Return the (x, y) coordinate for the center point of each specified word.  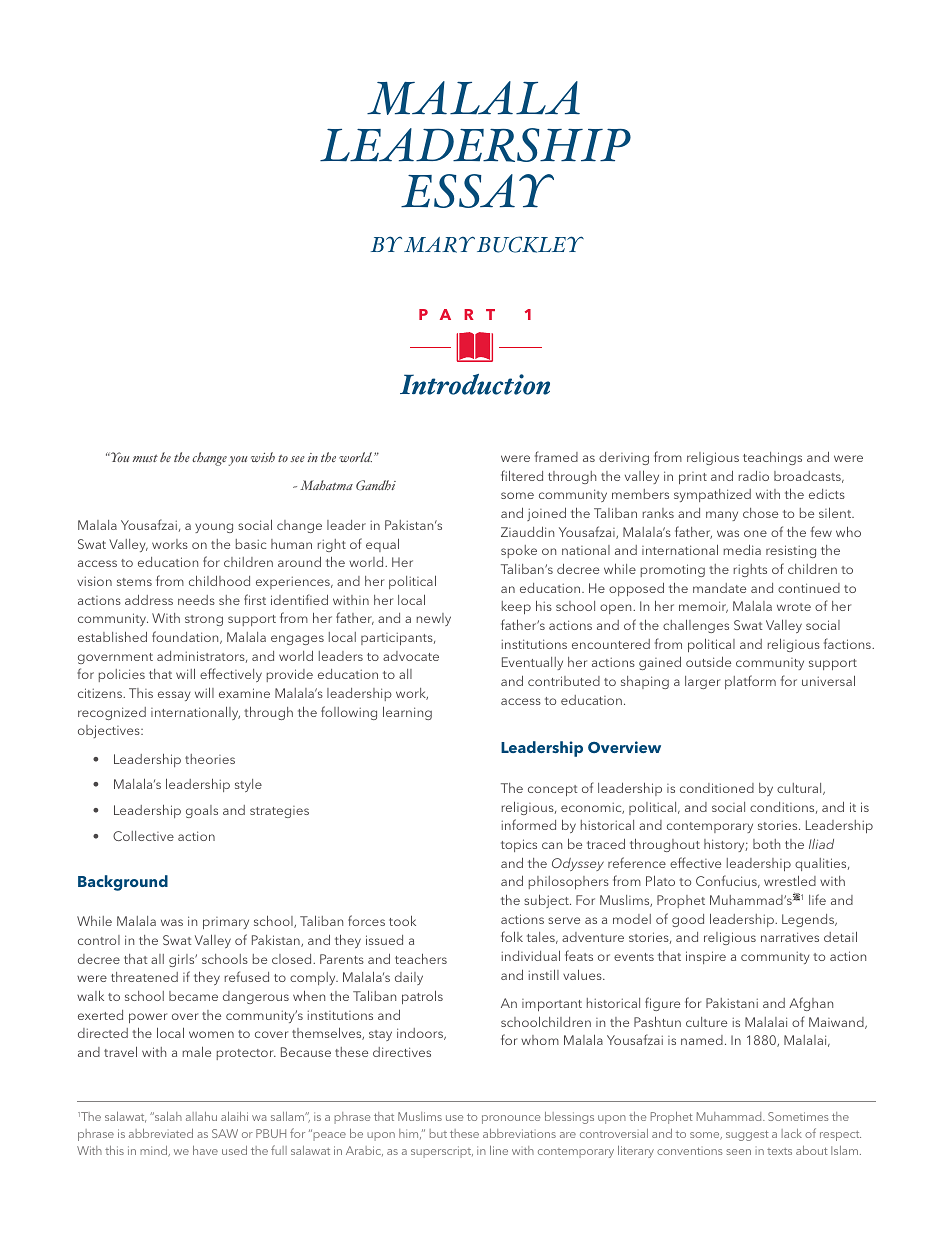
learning (407, 713)
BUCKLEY (530, 244)
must (145, 458)
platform (750, 682)
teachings (772, 458)
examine (244, 693)
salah (167, 1116)
